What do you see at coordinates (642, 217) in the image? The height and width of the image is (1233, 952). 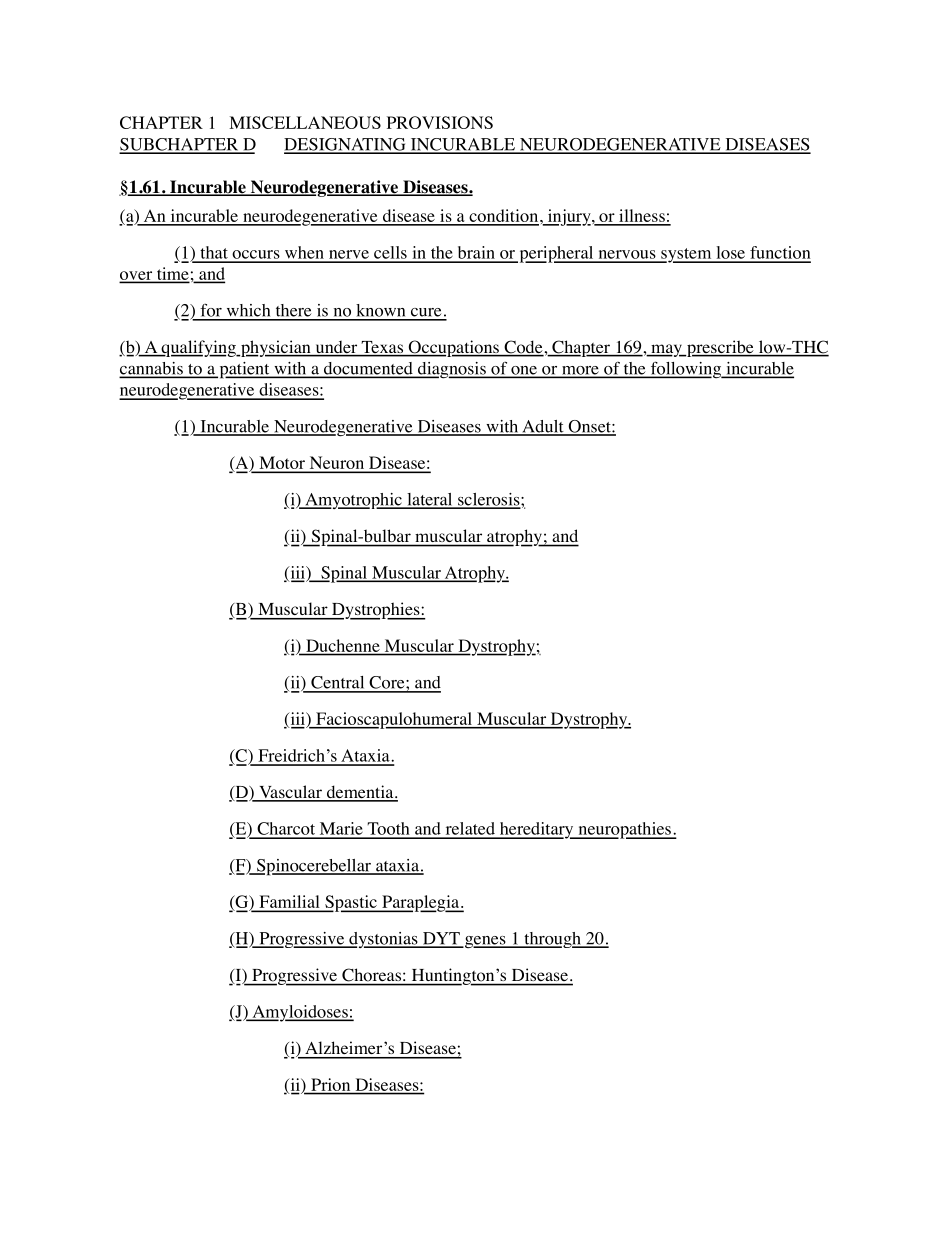 I see `illness` at bounding box center [642, 217].
